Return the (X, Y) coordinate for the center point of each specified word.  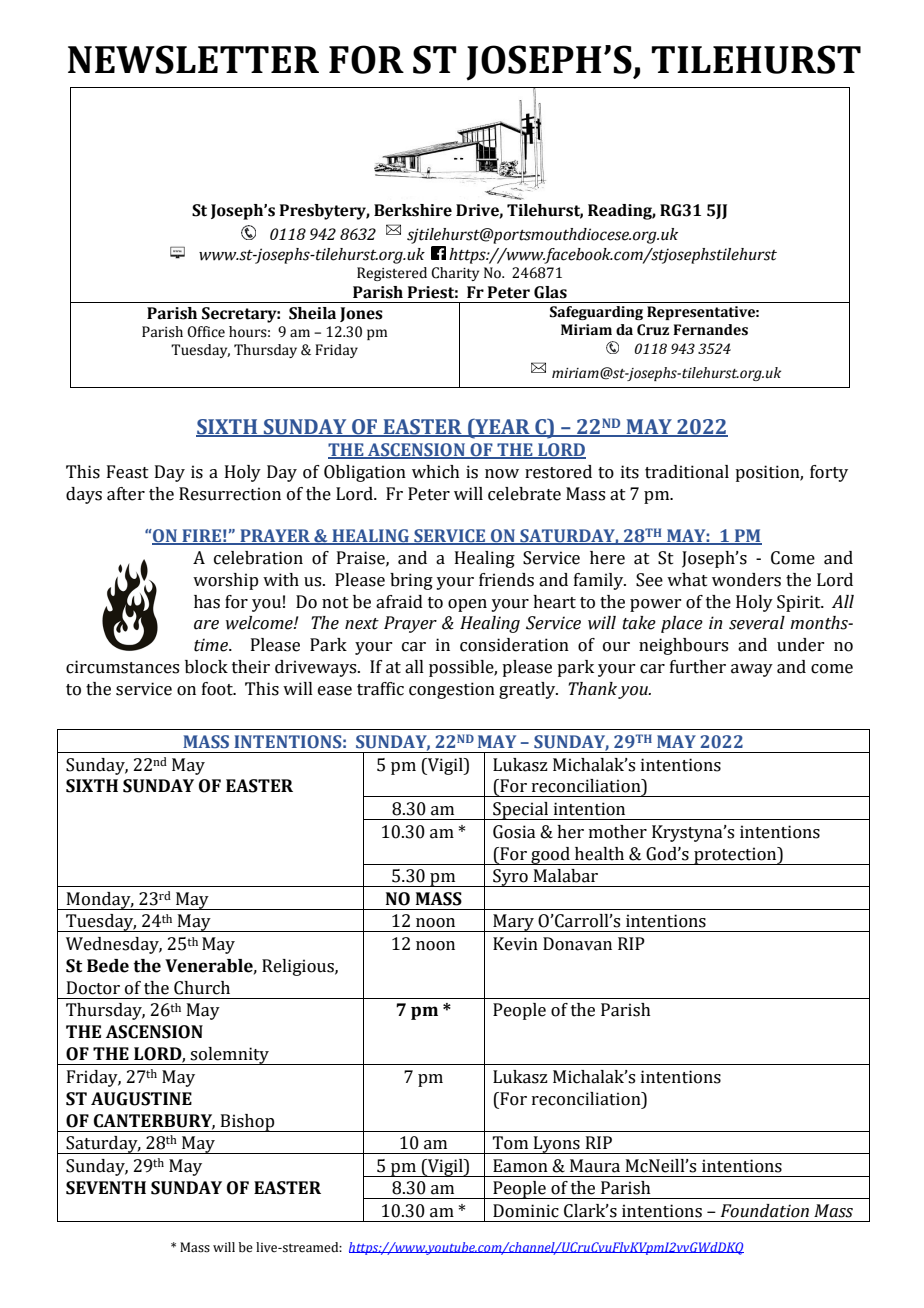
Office (206, 332)
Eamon (520, 1166)
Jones (361, 314)
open (467, 605)
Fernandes (710, 330)
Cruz (653, 330)
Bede (108, 966)
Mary (513, 923)
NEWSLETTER (193, 59)
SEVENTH (106, 1188)
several (757, 623)
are (206, 625)
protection (735, 856)
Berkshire (413, 210)
